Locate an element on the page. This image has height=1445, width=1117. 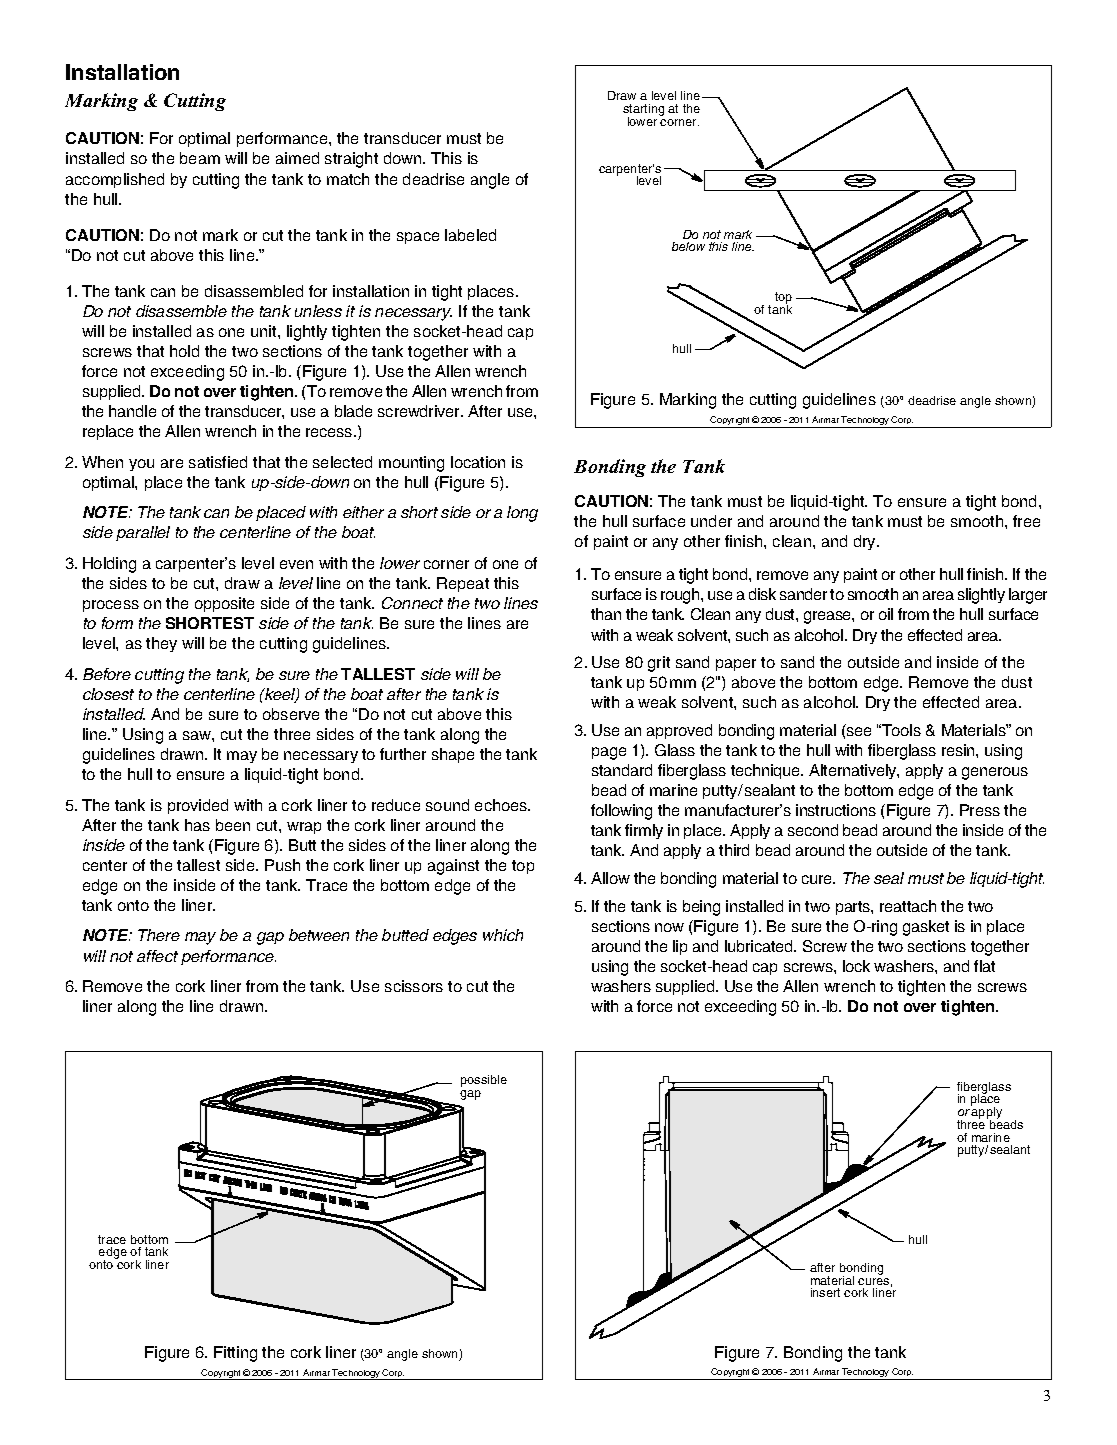
Fitting is located at coordinates (235, 1354).
